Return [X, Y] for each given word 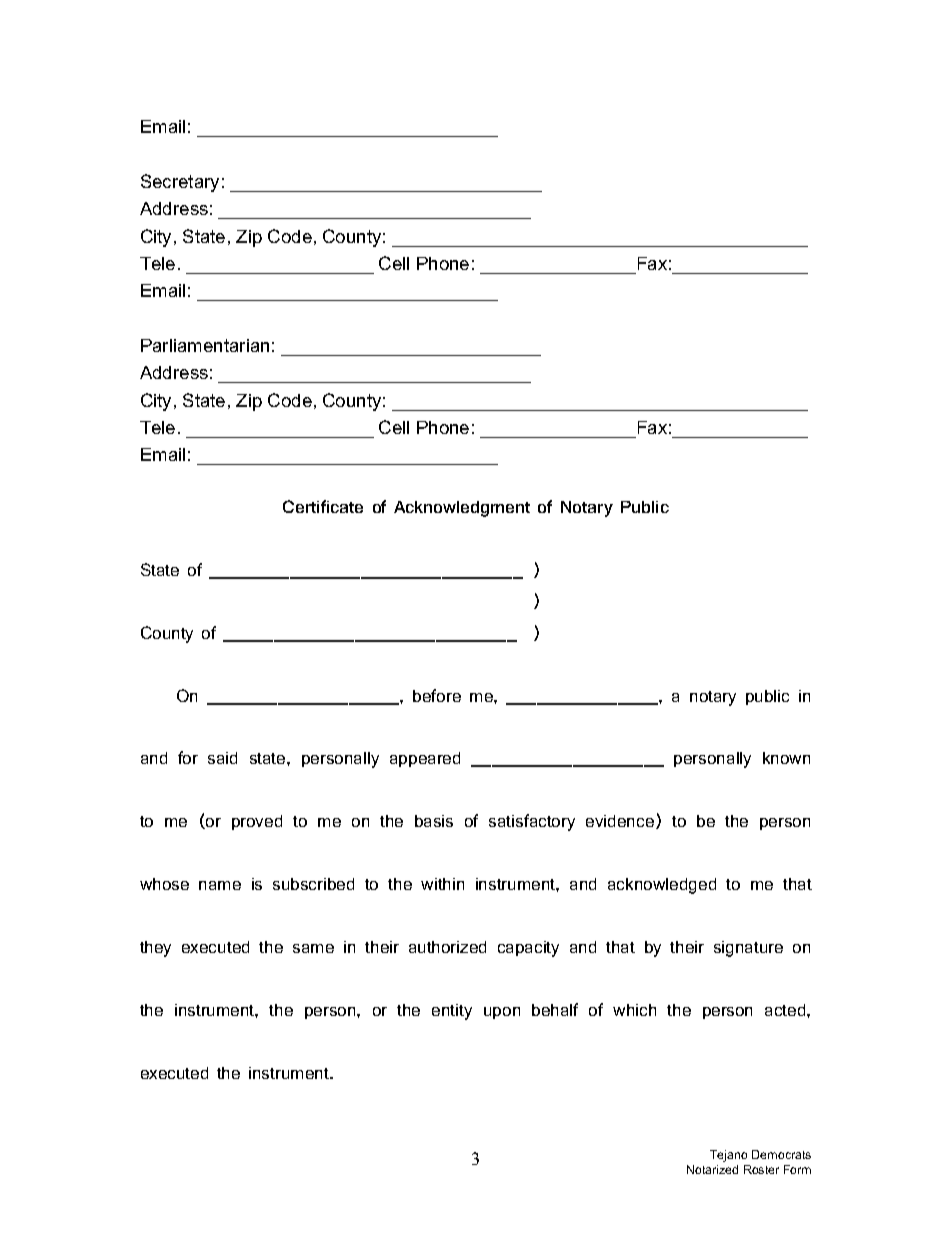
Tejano [728, 1156]
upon [502, 1013]
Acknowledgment [462, 509]
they [155, 949]
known [786, 758]
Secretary [180, 183]
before [437, 695]
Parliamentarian [205, 345]
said [222, 758]
